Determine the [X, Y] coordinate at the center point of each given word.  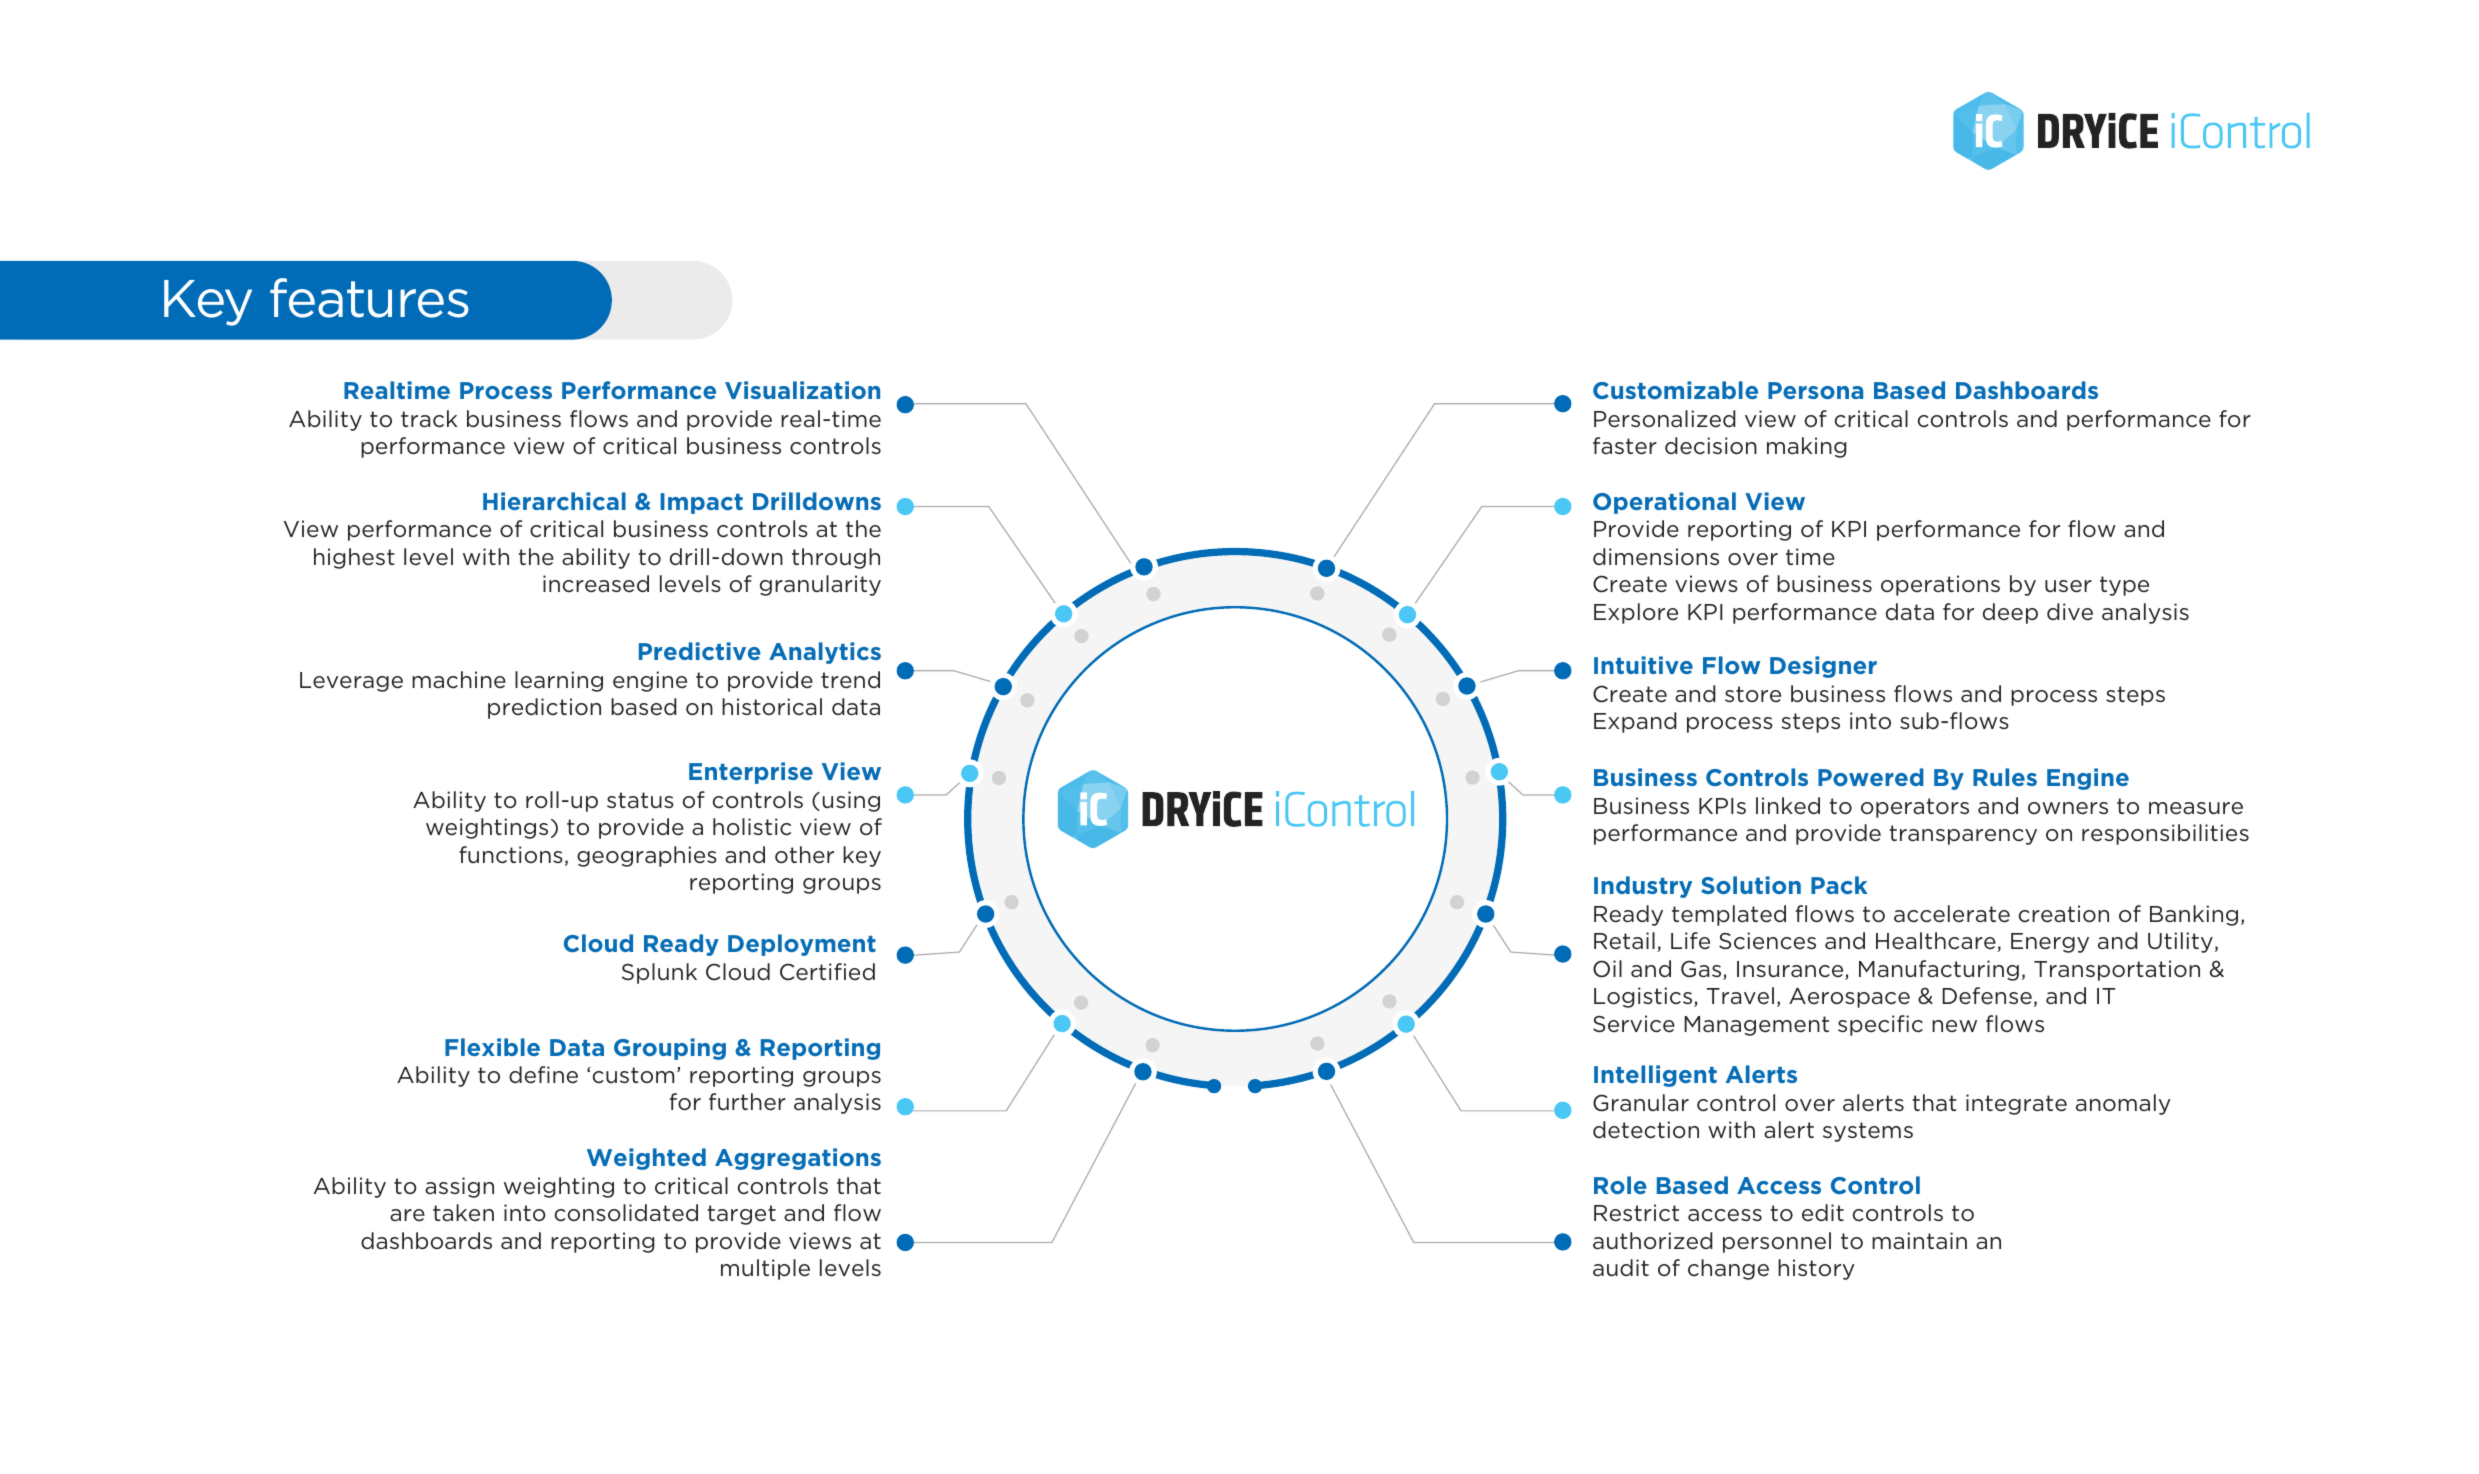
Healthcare [1937, 942]
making [1807, 447]
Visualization [802, 390]
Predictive [700, 651]
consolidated [626, 1213]
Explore [1636, 613]
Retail [1624, 941]
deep [2010, 613]
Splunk [659, 973]
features [369, 298]
